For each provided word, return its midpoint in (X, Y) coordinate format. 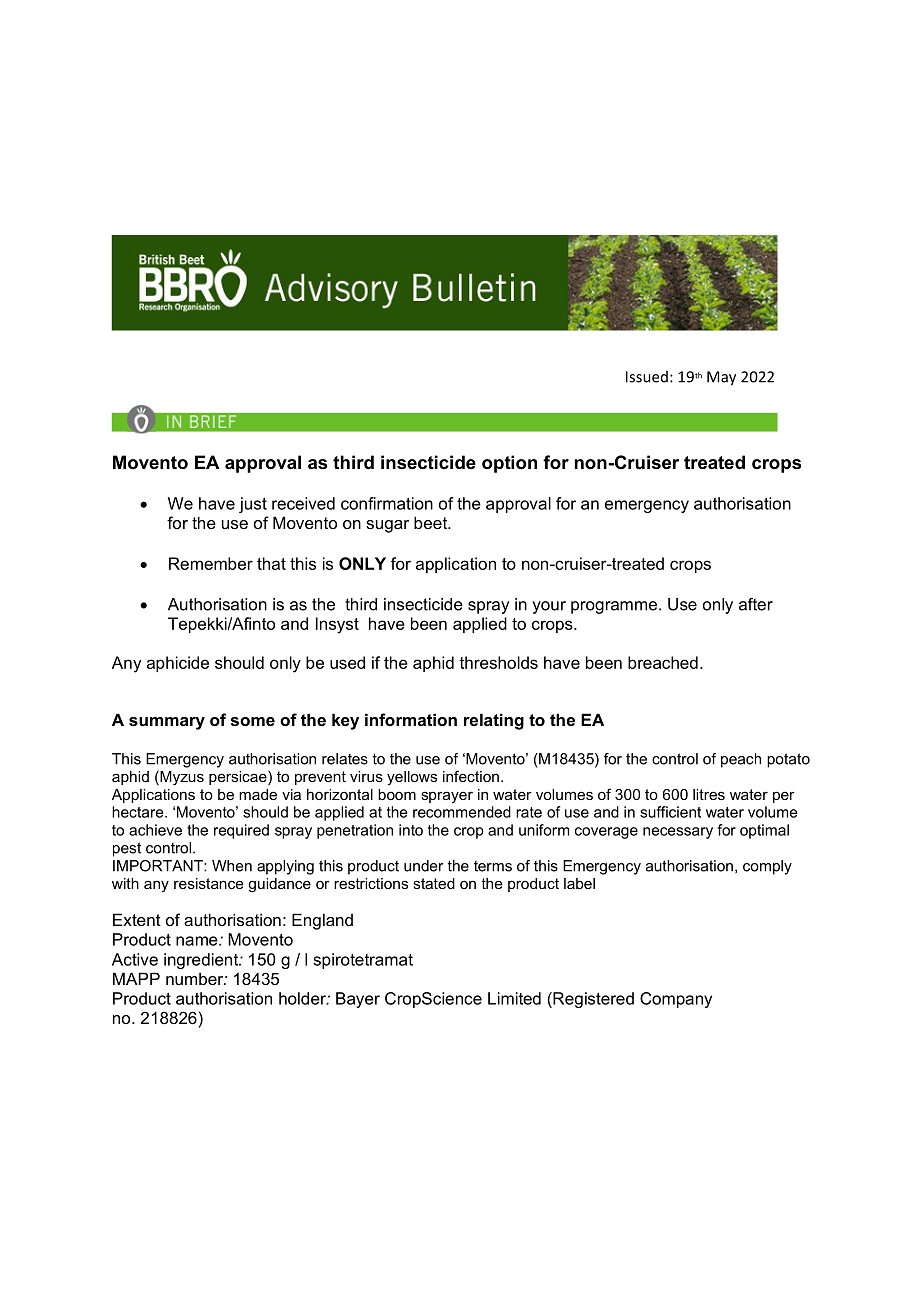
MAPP (136, 978)
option (509, 464)
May (721, 378)
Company (676, 1000)
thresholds (498, 662)
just (253, 505)
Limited (514, 998)
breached (663, 662)
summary (167, 723)
